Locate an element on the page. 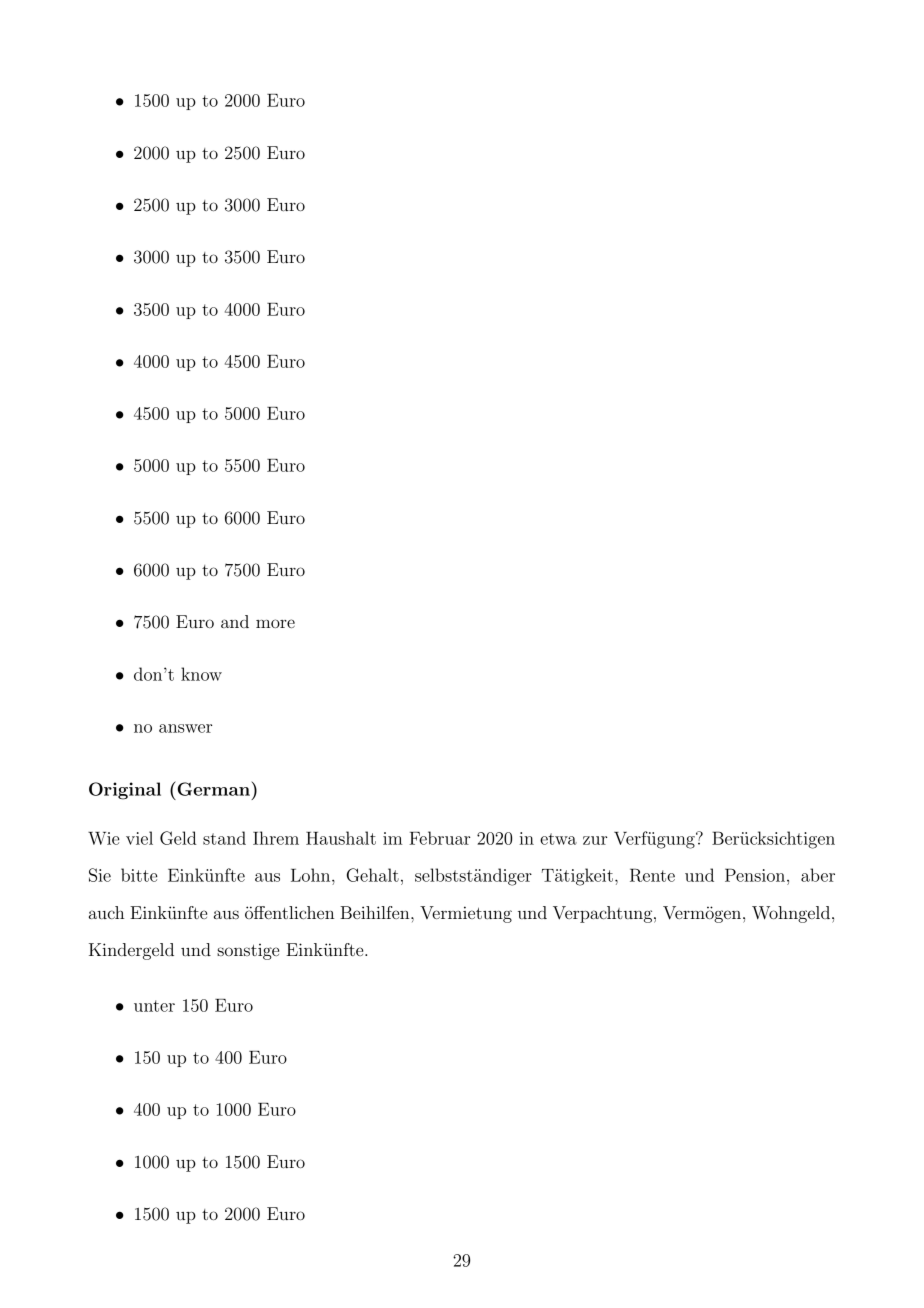 The image size is (924, 1308). Sie is located at coordinates (100, 875).
